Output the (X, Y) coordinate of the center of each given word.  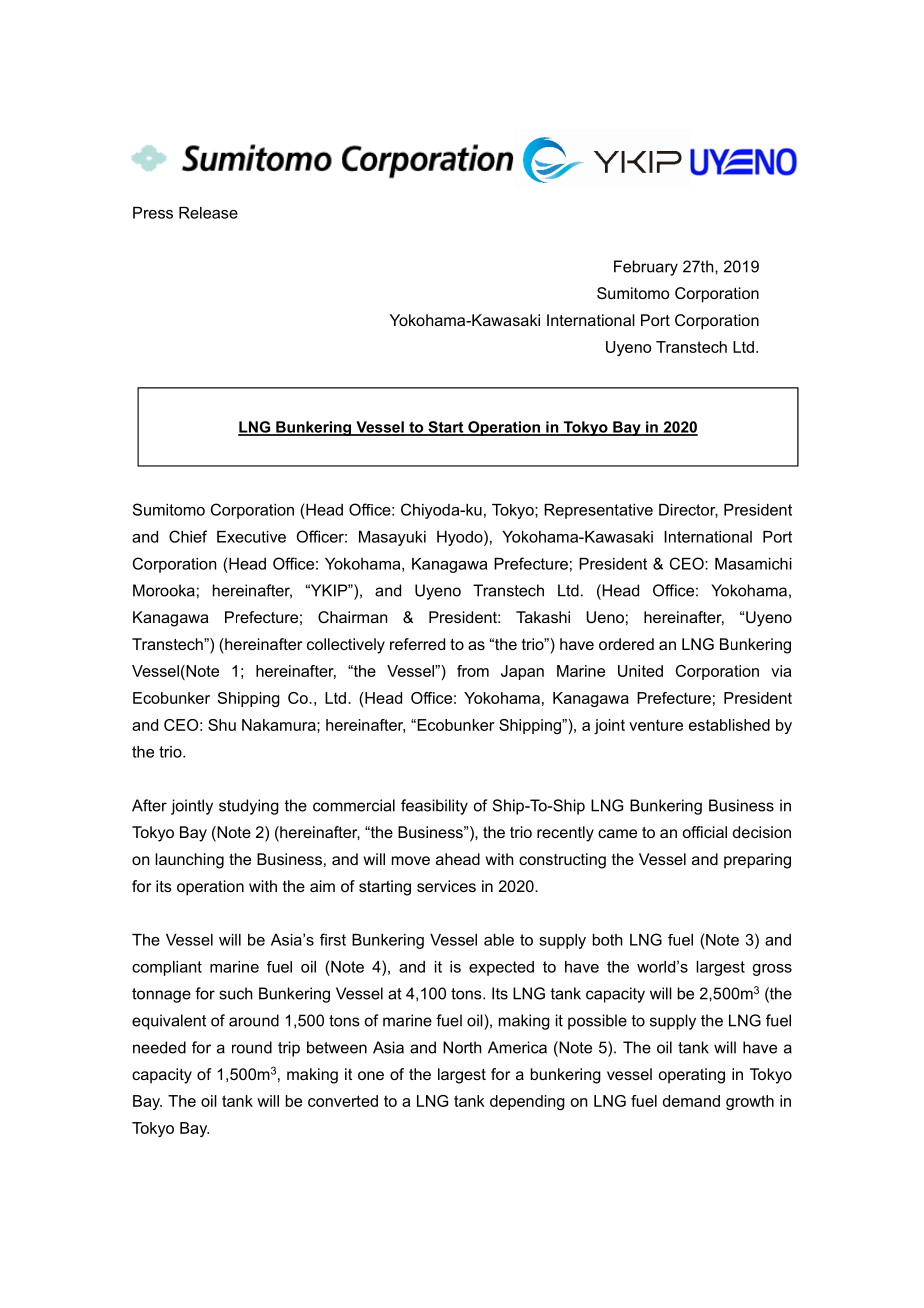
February (646, 268)
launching (189, 861)
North (462, 1047)
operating (692, 1076)
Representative (598, 511)
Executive (251, 537)
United (640, 671)
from (473, 671)
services (446, 886)
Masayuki (392, 538)
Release (208, 213)
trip (289, 1049)
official (705, 832)
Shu (222, 725)
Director (688, 511)
